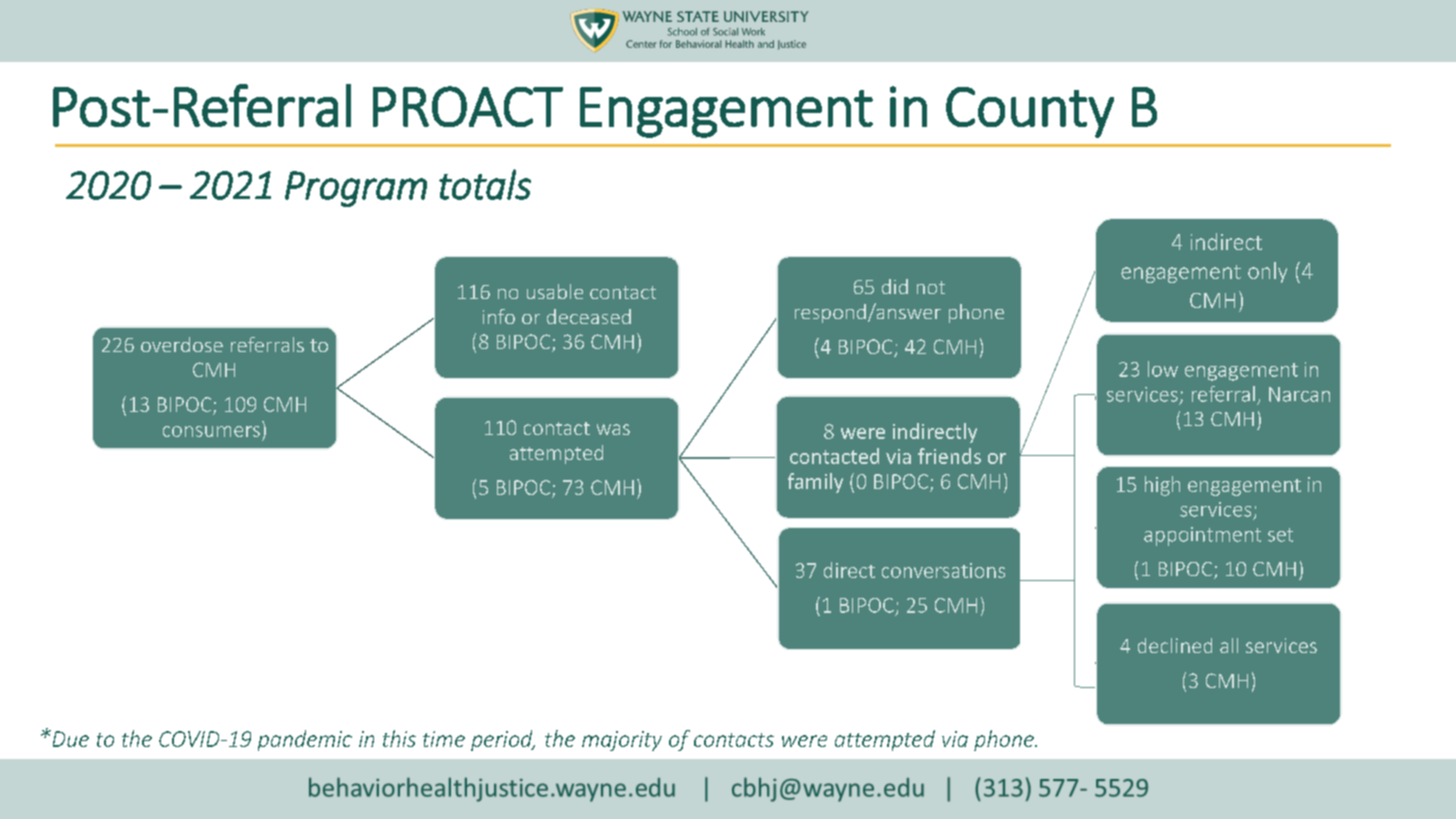  I want to click on conversations, so click(943, 570).
